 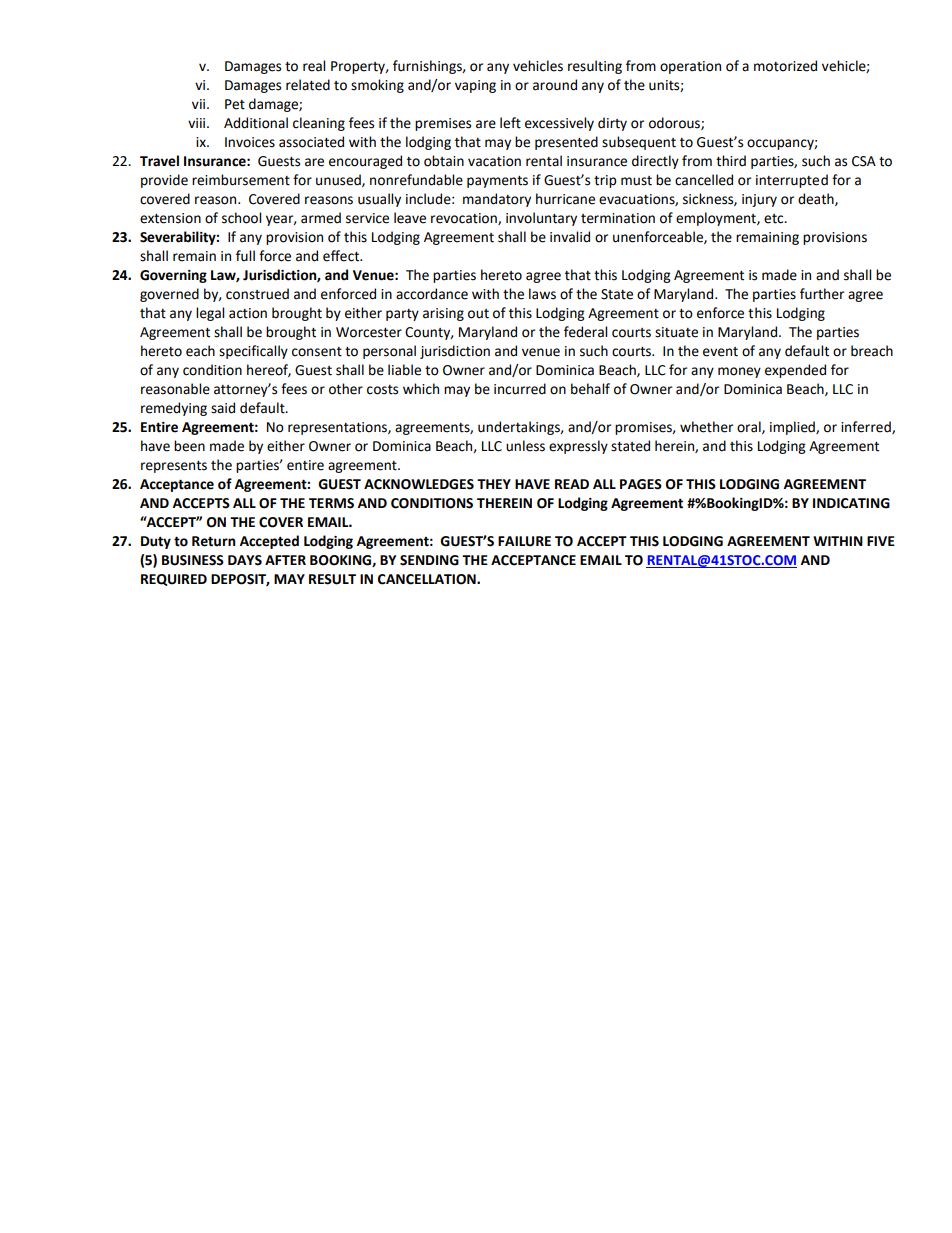 What do you see at coordinates (822, 294) in the document?
I see `further` at bounding box center [822, 294].
